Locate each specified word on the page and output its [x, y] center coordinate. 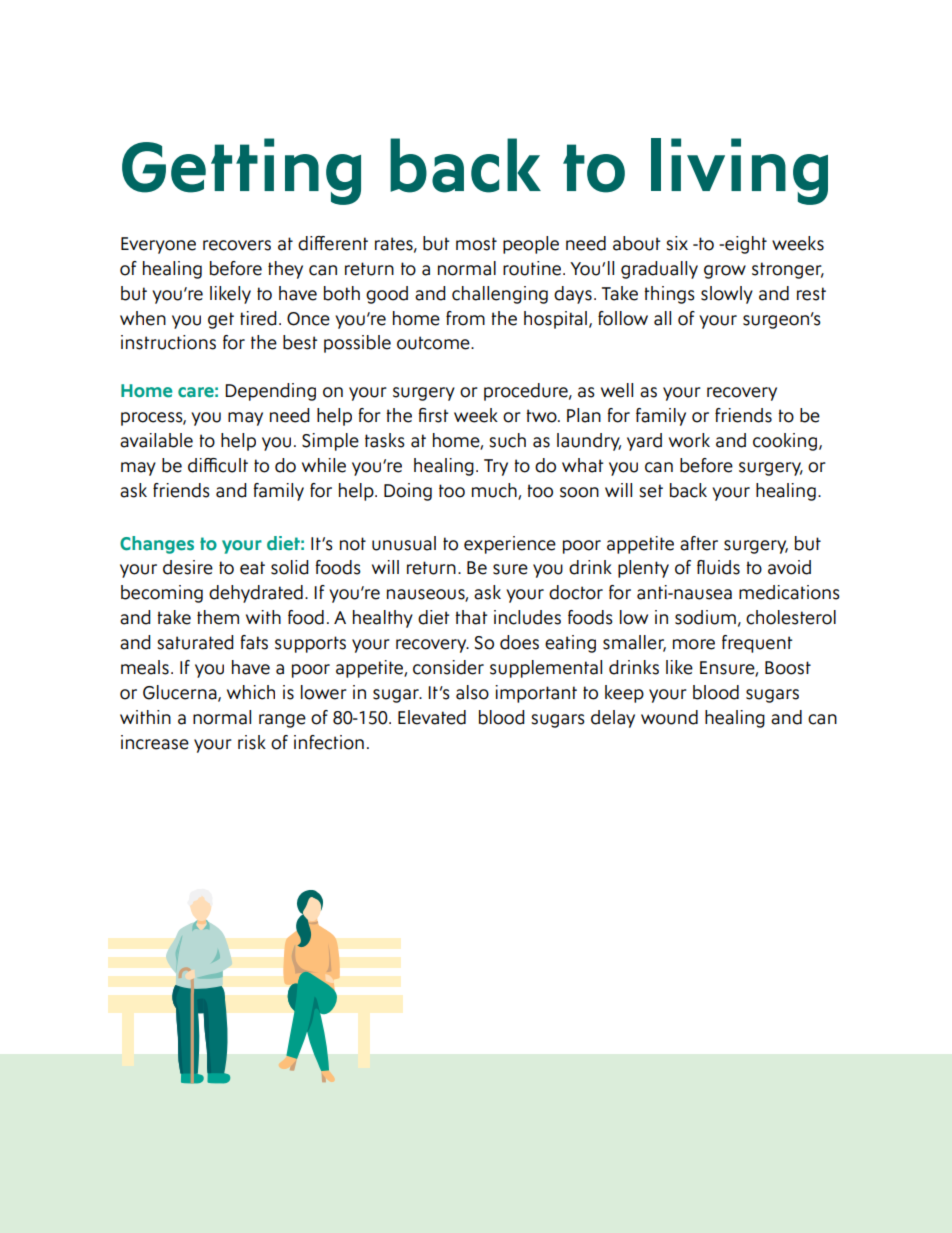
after [699, 543]
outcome [434, 343]
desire [188, 567]
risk [252, 742]
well [617, 390]
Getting [241, 171]
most [476, 244]
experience [510, 545]
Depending [270, 392]
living [739, 171]
